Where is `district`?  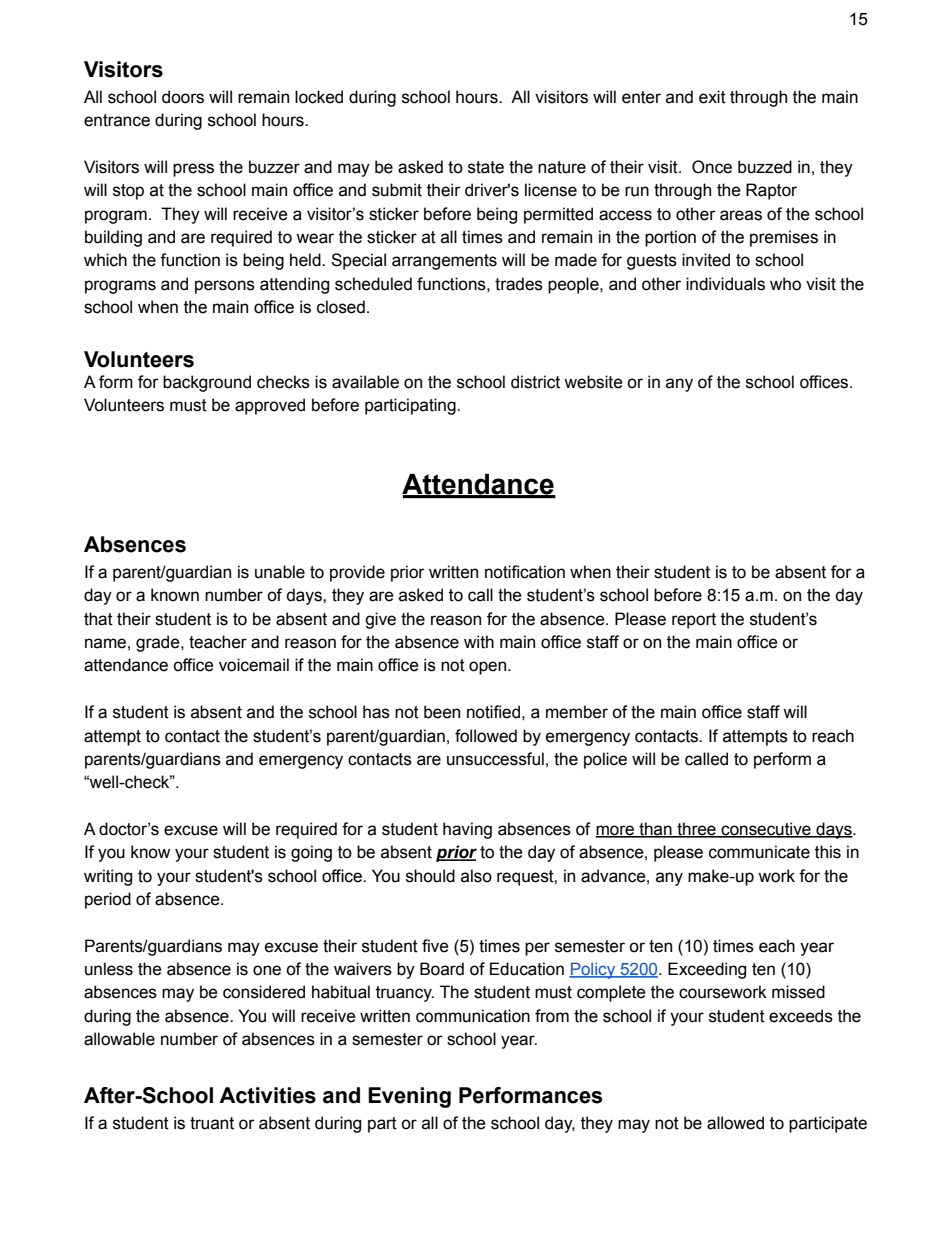 district is located at coordinates (535, 382).
